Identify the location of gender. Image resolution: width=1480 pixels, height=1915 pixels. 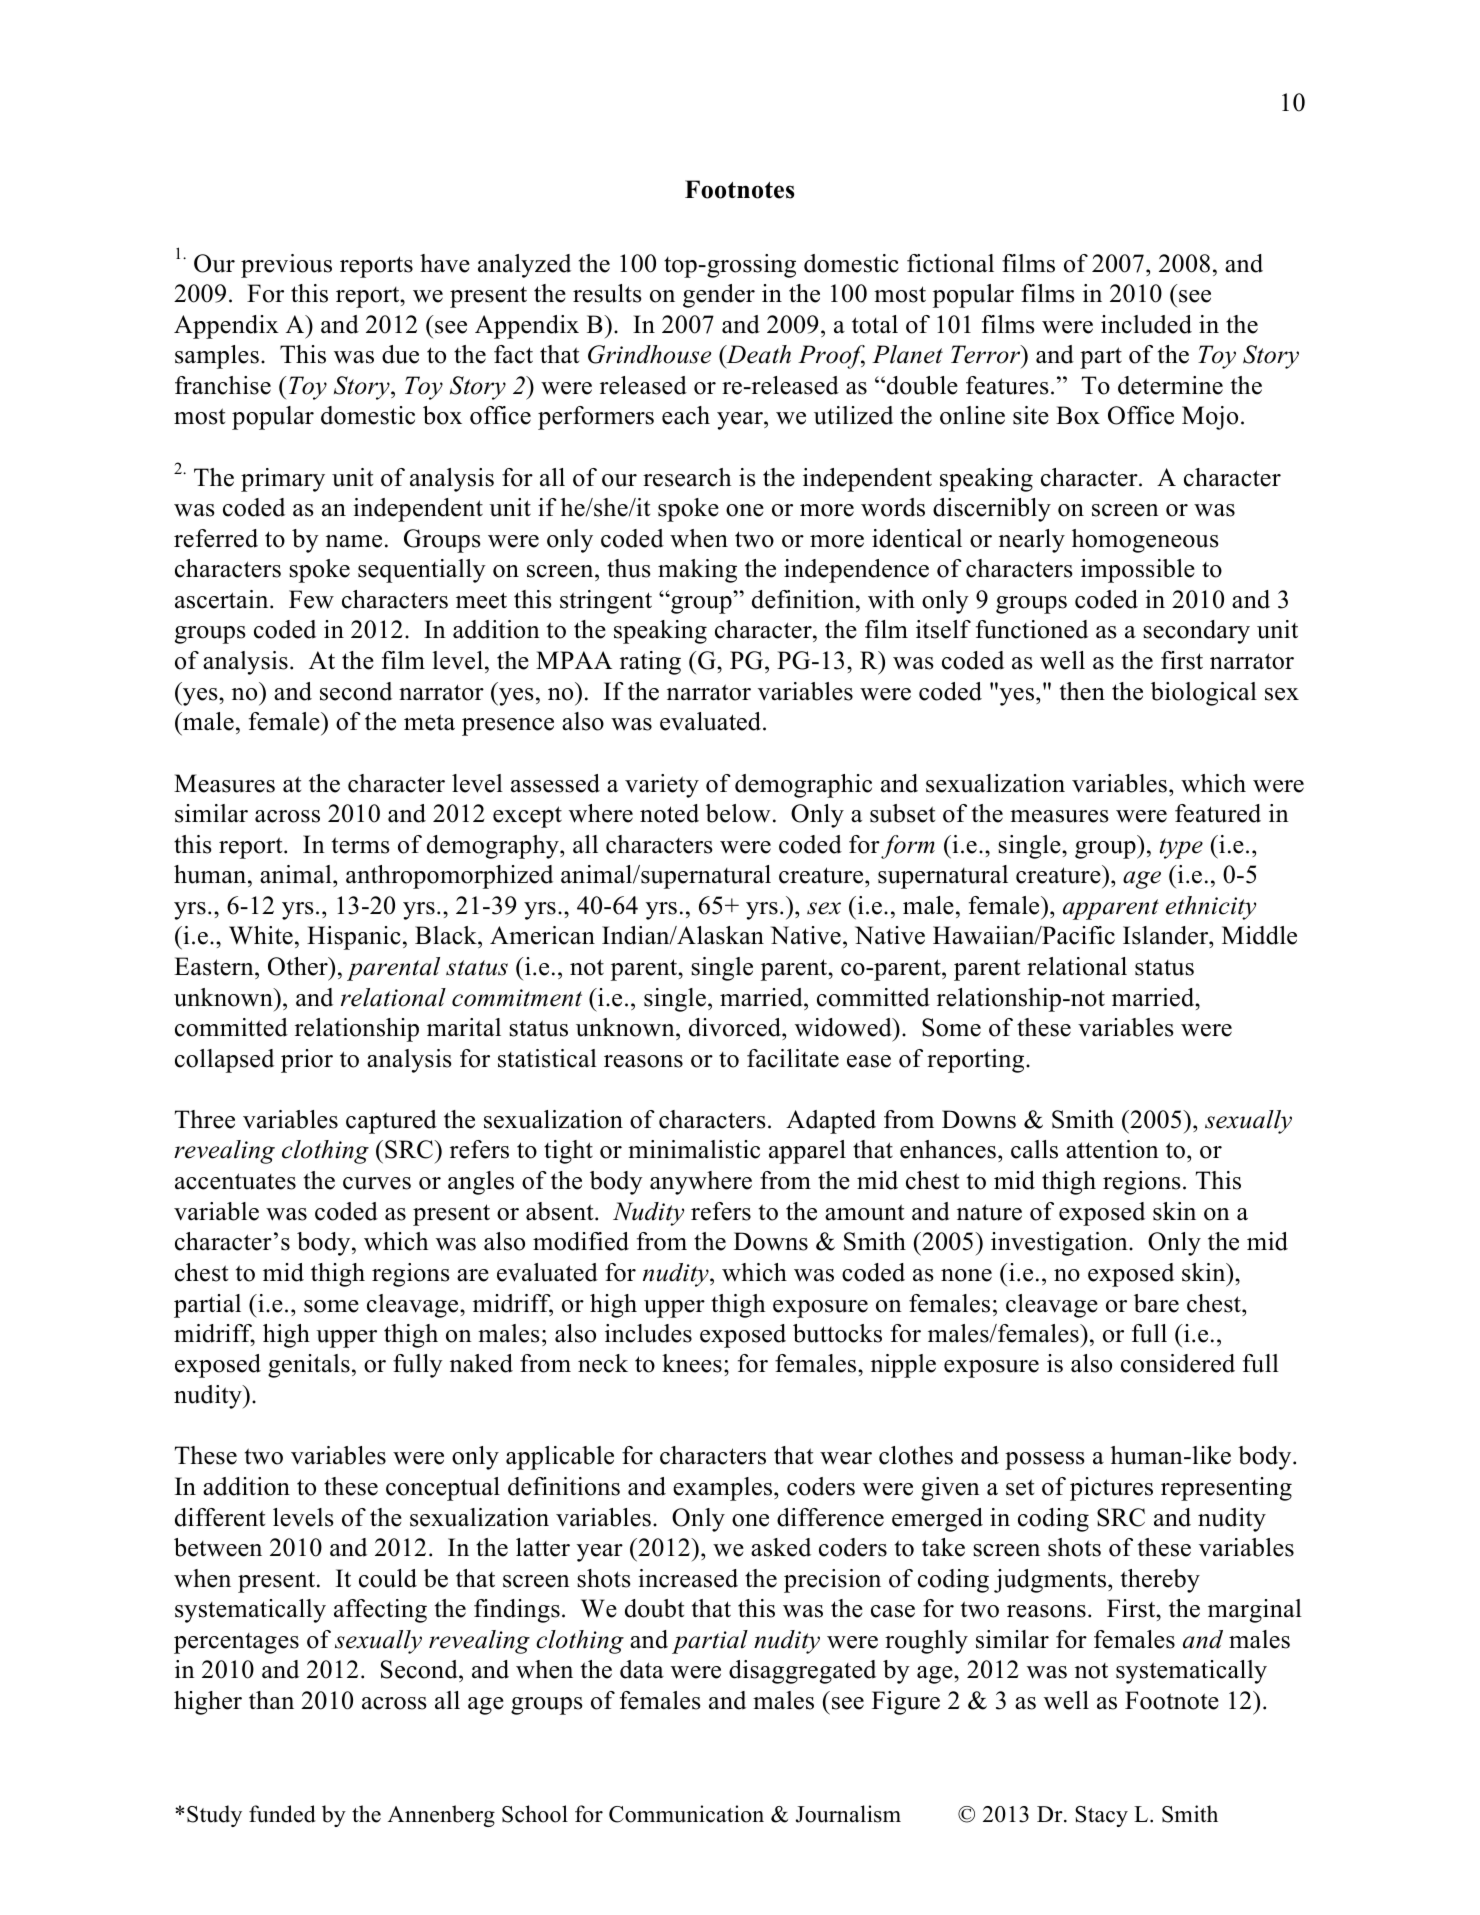
(719, 296).
